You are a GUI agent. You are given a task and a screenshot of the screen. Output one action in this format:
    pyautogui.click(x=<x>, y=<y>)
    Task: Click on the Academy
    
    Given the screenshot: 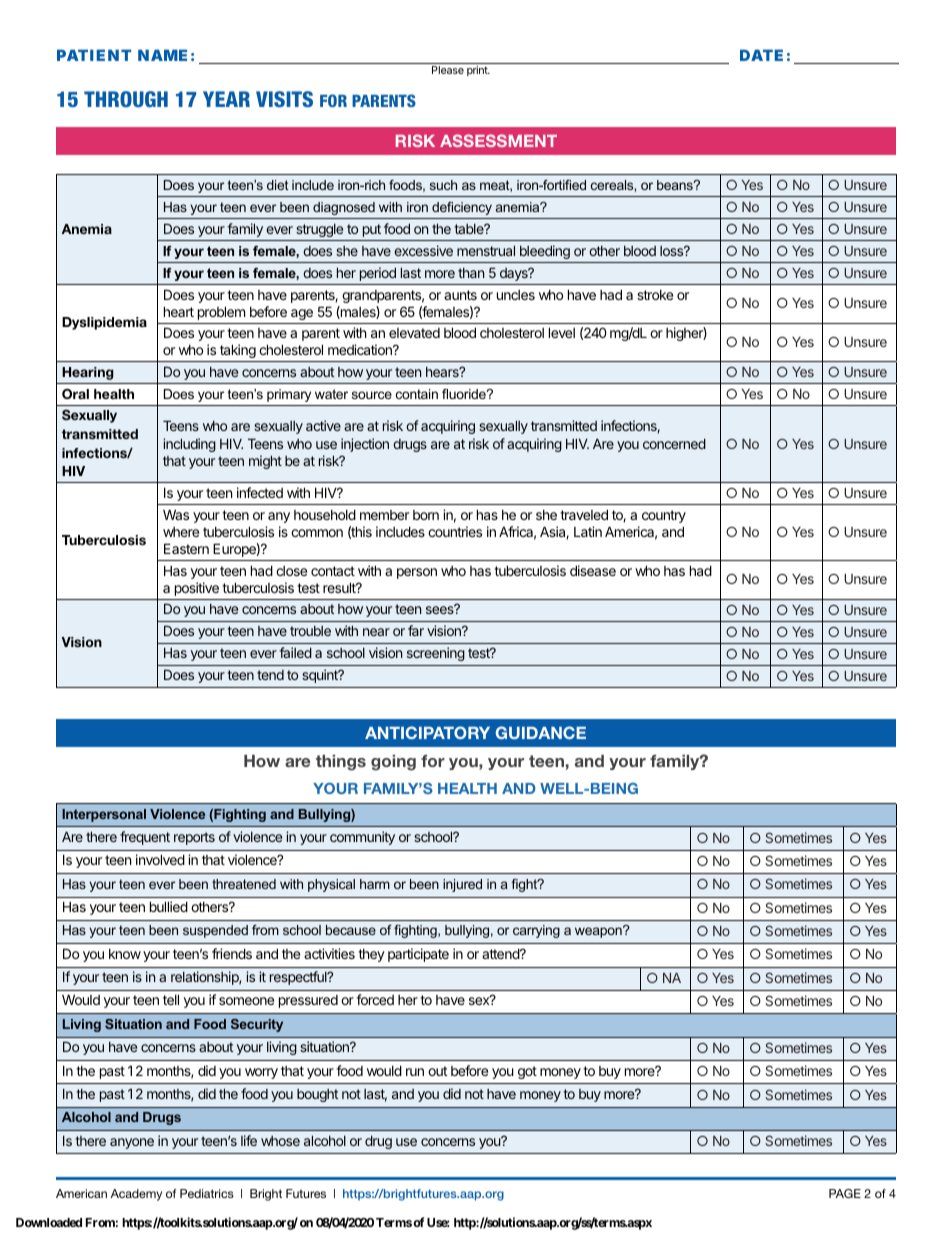 What is the action you would take?
    pyautogui.click(x=136, y=1195)
